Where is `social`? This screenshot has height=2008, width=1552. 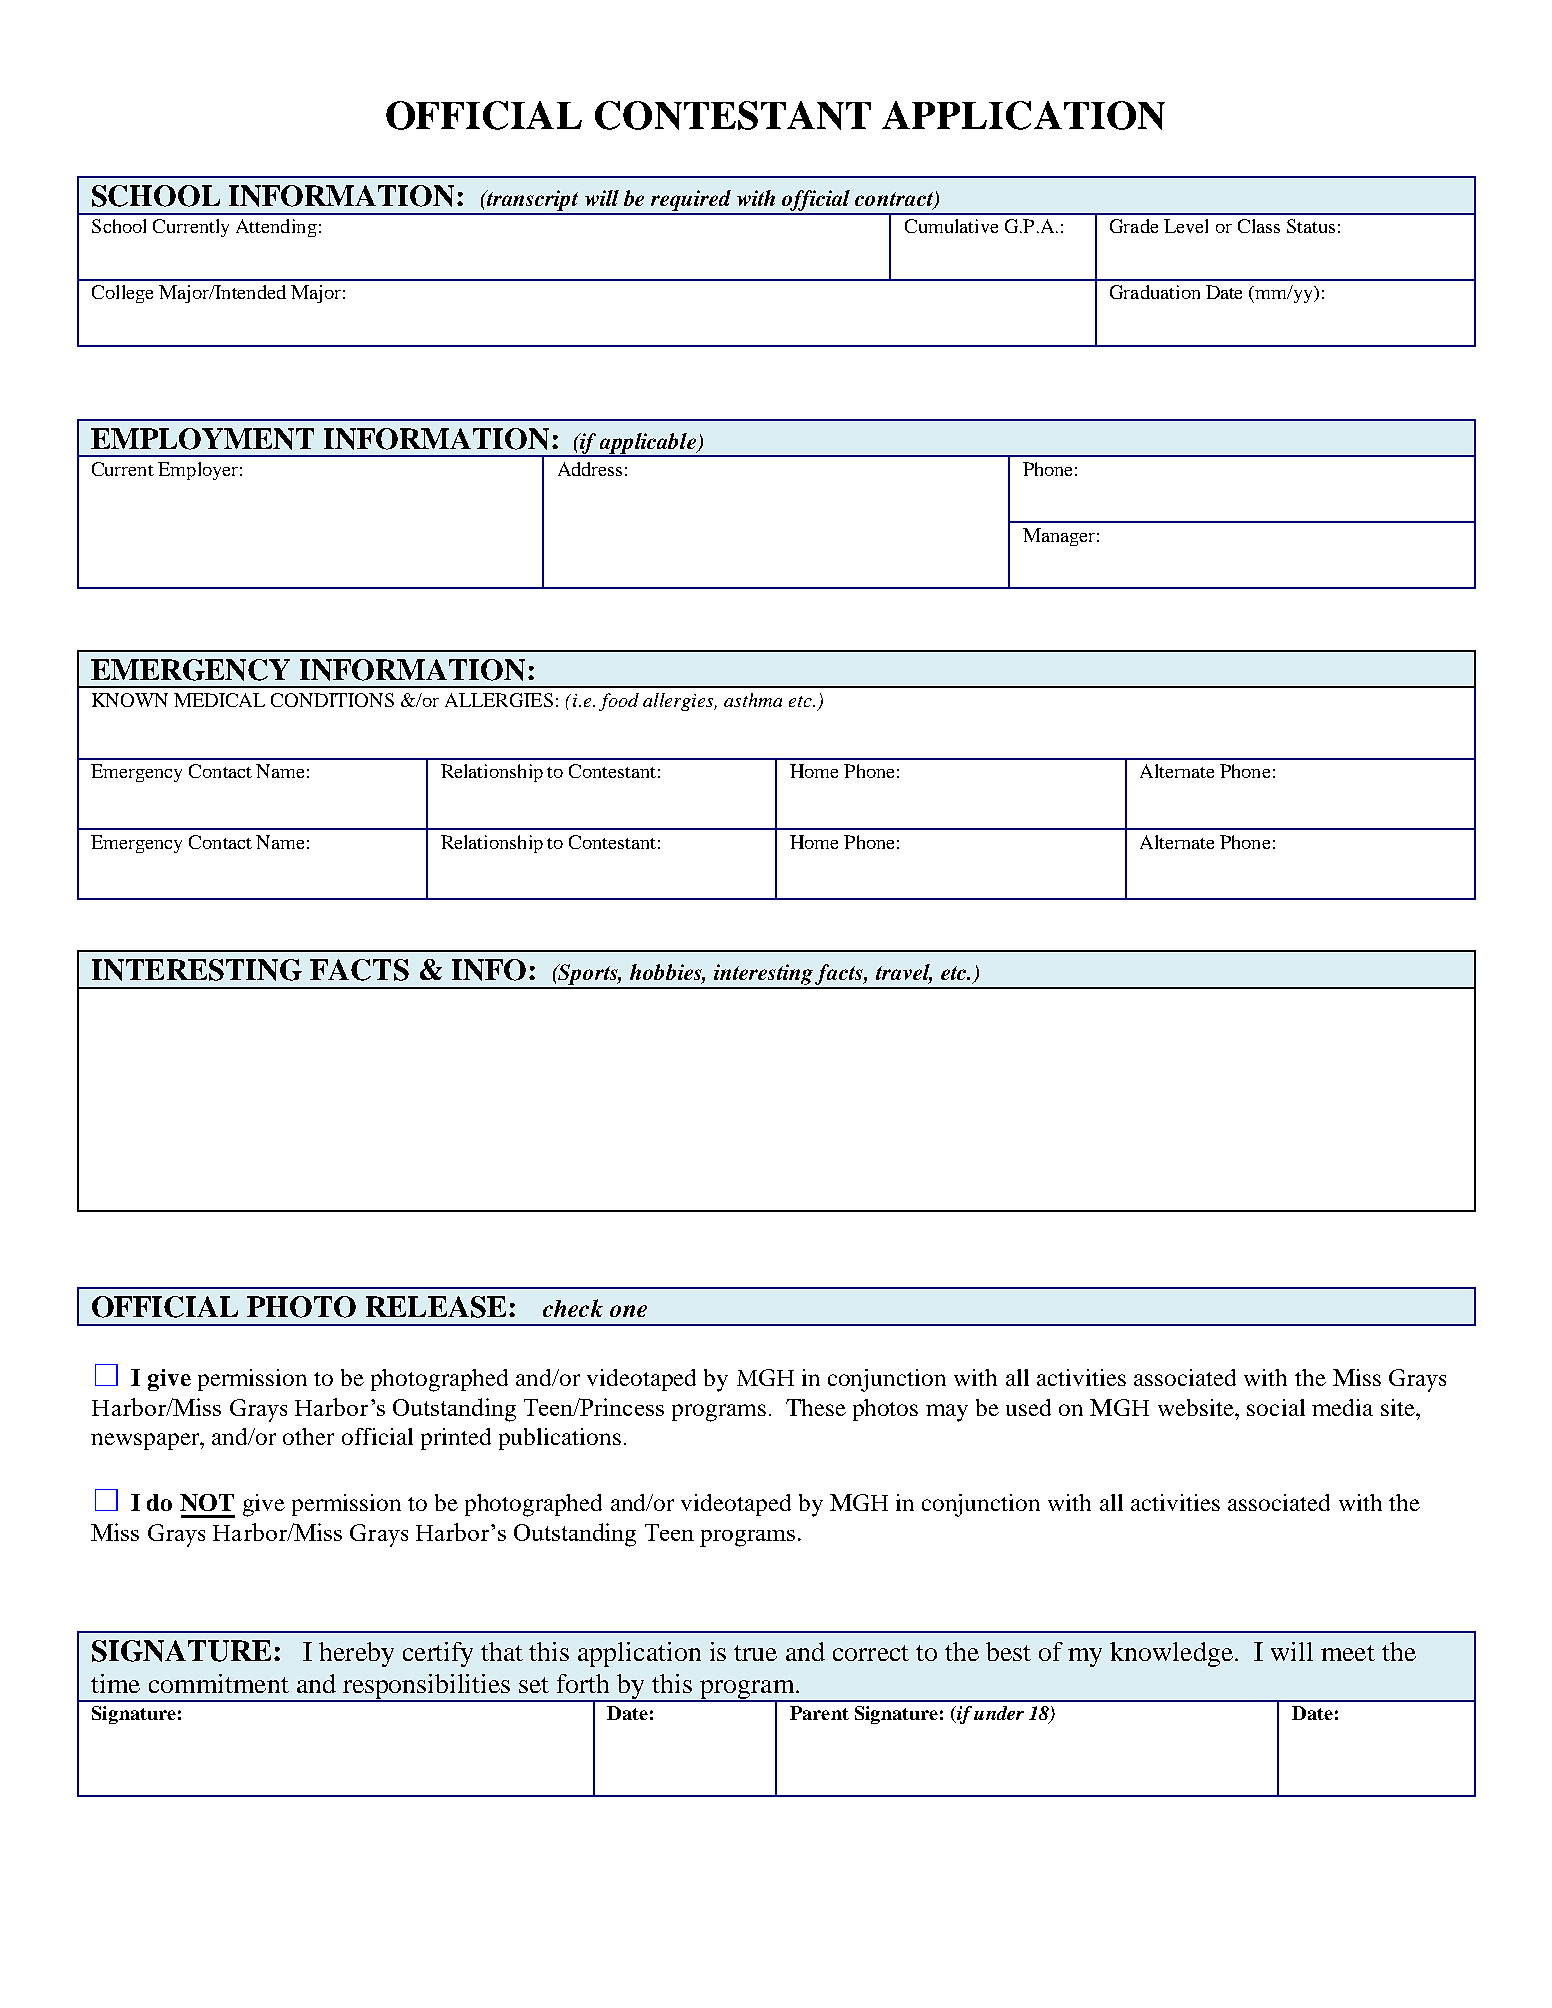 social is located at coordinates (1276, 1407).
